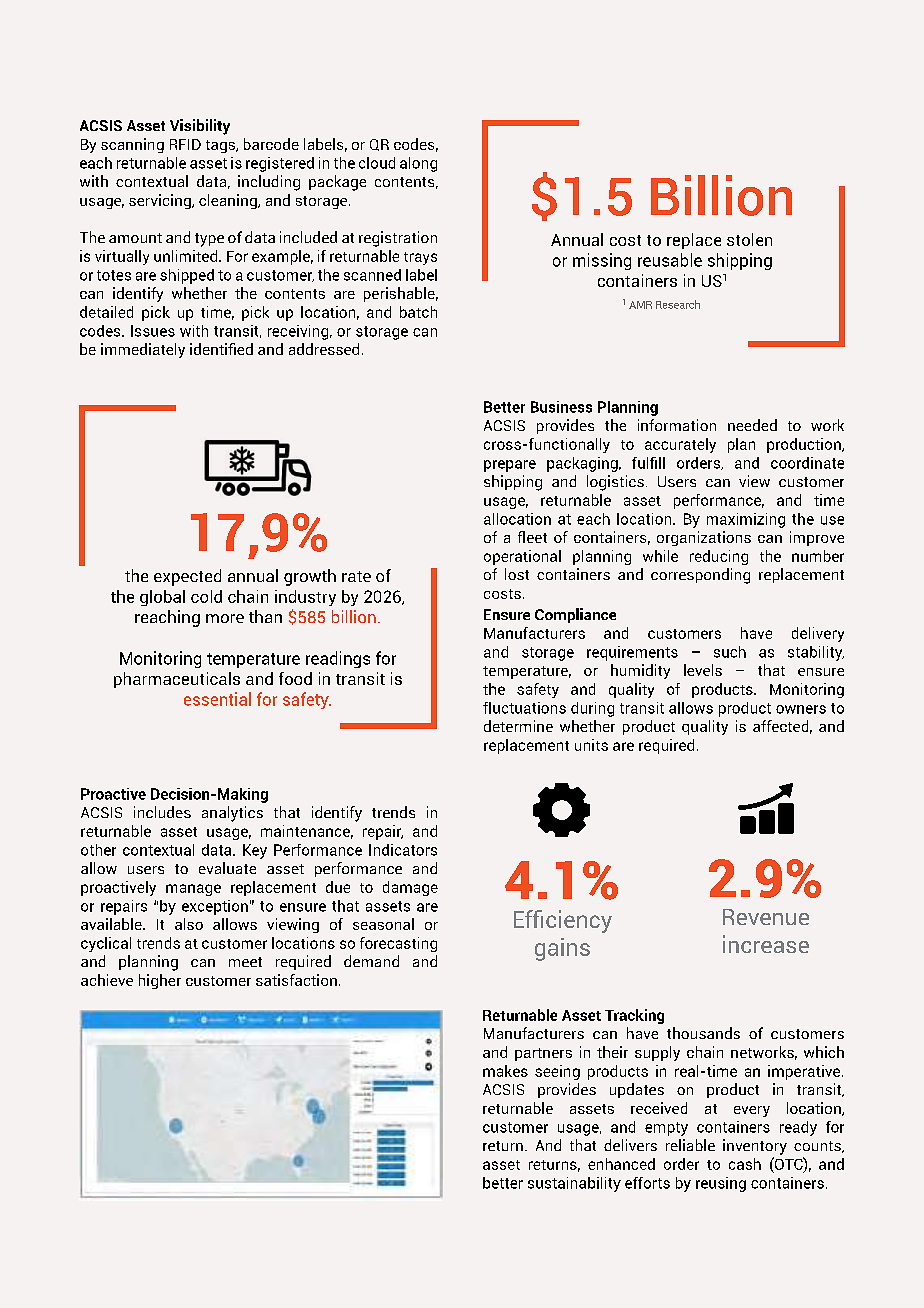  I want to click on along, so click(418, 164).
